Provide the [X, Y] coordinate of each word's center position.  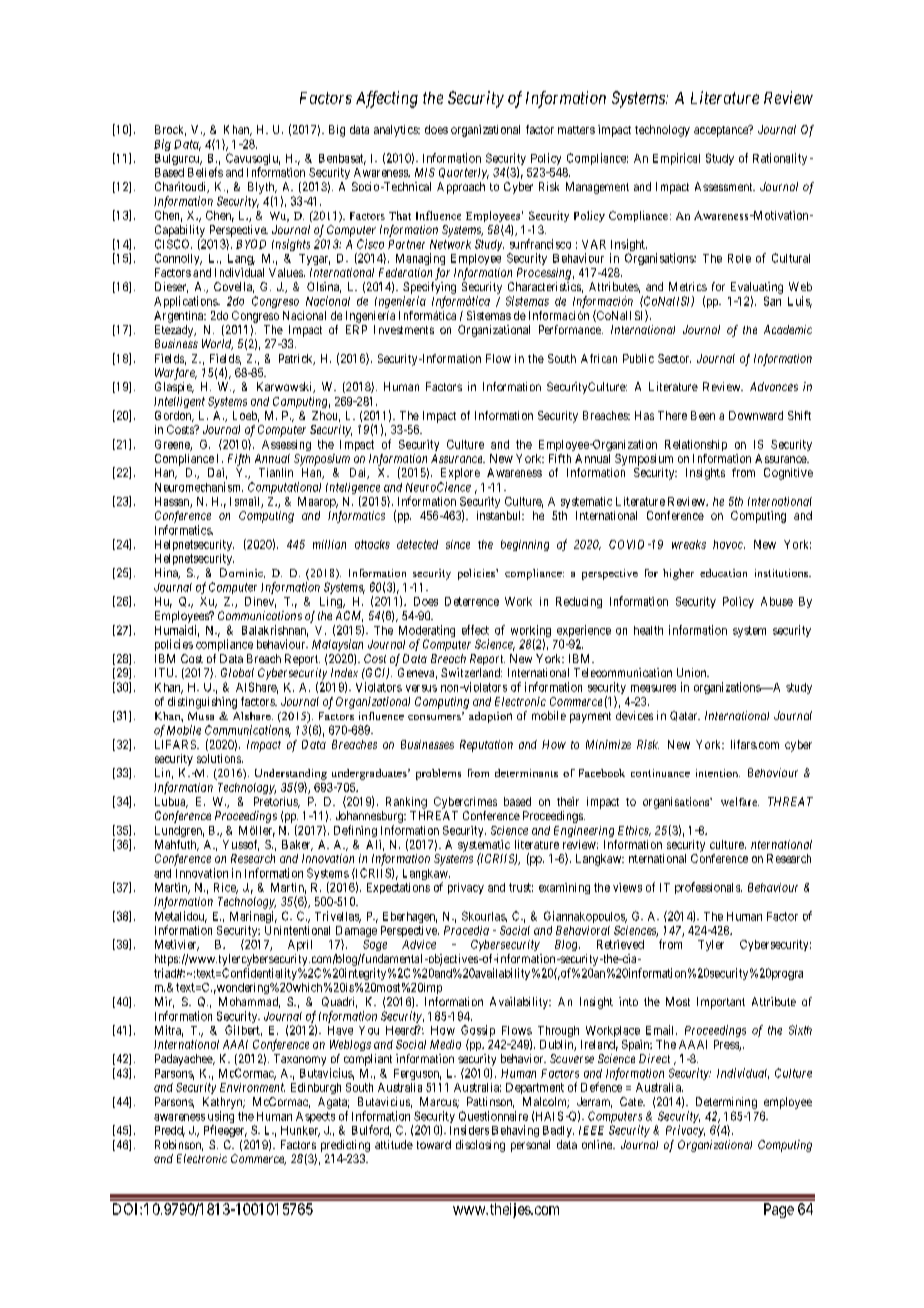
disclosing [480, 1146]
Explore [460, 474]
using [221, 1118]
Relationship [696, 445]
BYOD [251, 244]
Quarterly [464, 173]
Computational [284, 488]
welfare [740, 801]
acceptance [722, 131]
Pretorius [276, 802]
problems [438, 774]
